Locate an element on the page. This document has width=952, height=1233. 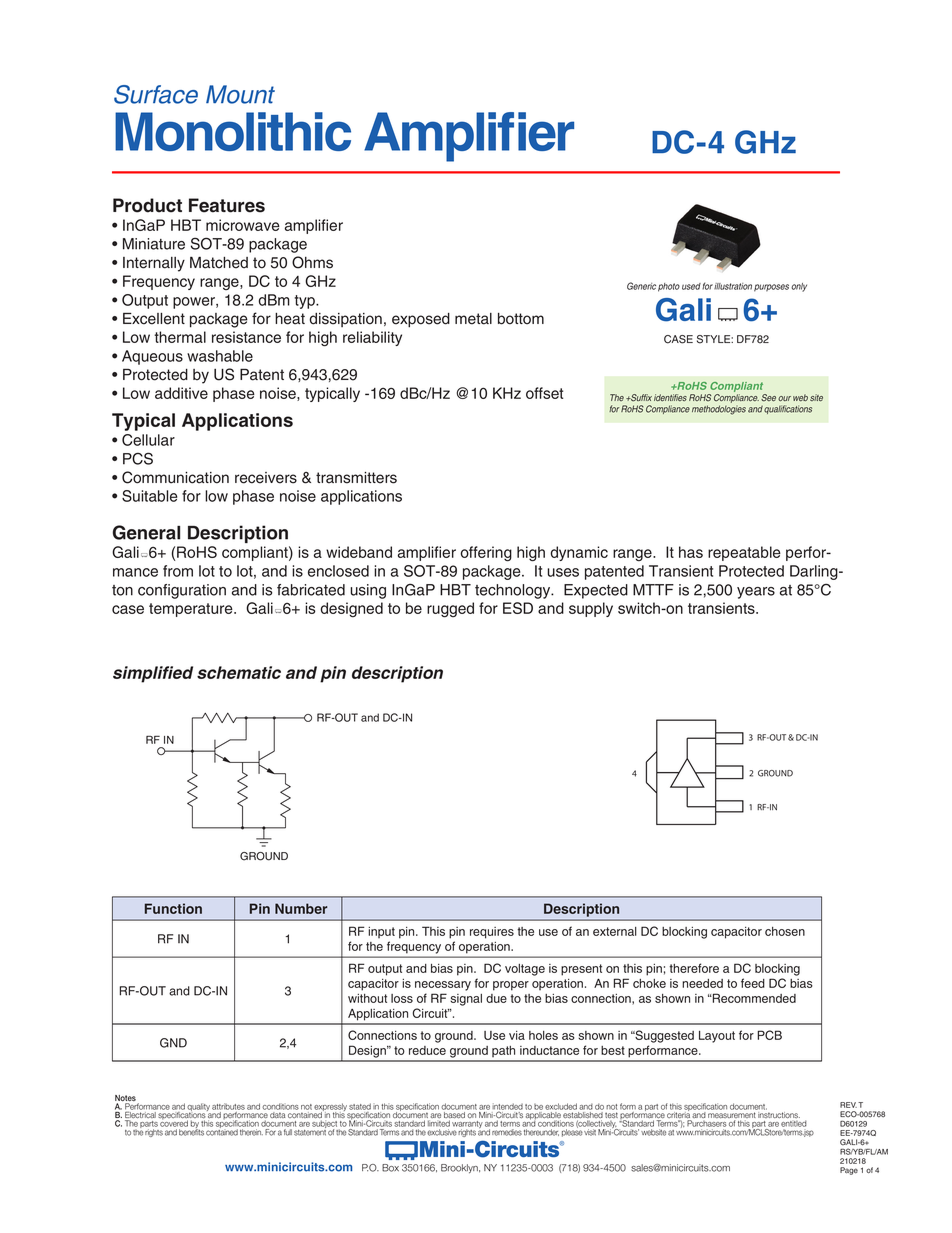
Mount is located at coordinates (240, 94).
